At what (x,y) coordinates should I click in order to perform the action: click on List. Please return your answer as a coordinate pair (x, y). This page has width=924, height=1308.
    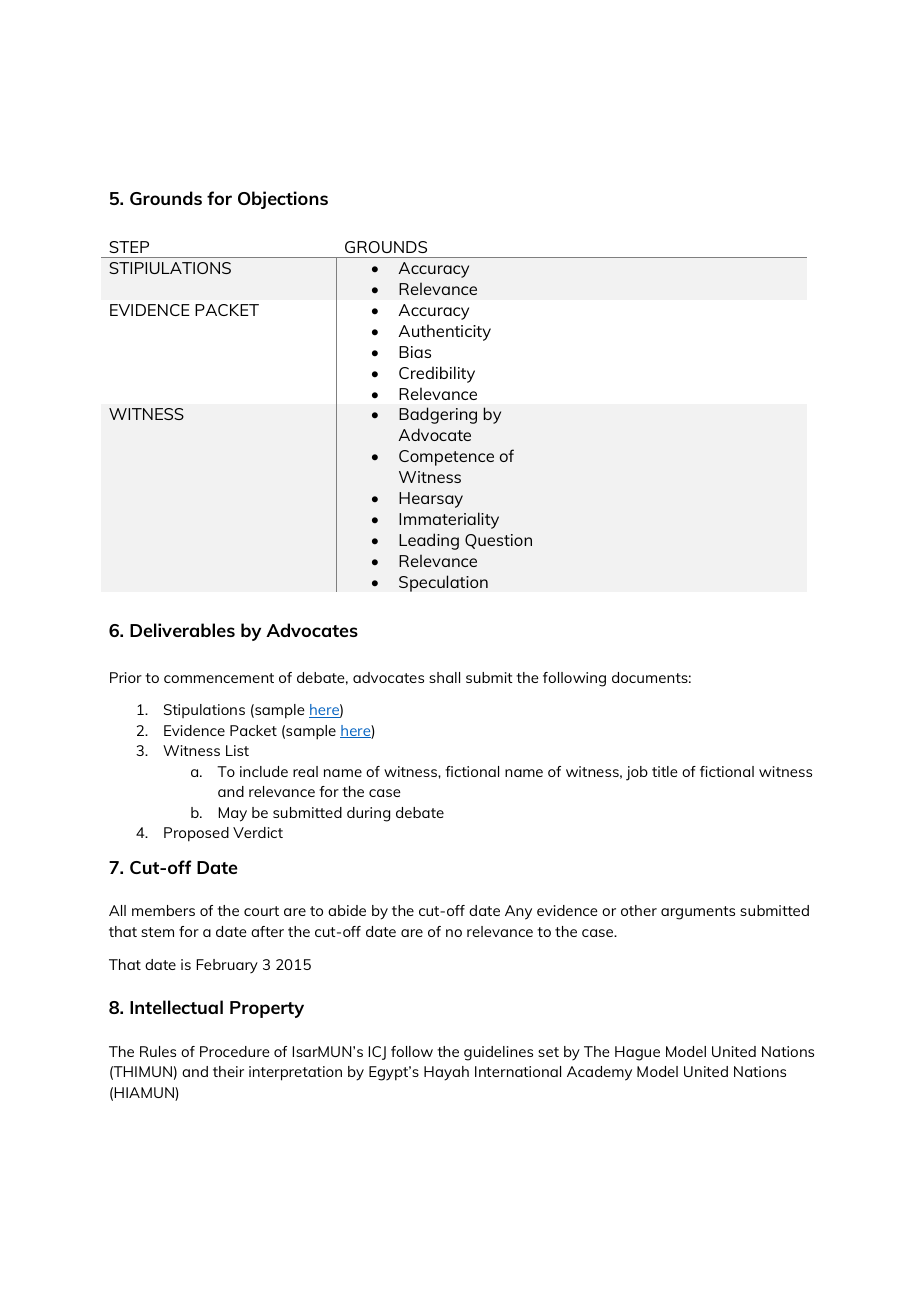
    Looking at the image, I should click on (237, 750).
